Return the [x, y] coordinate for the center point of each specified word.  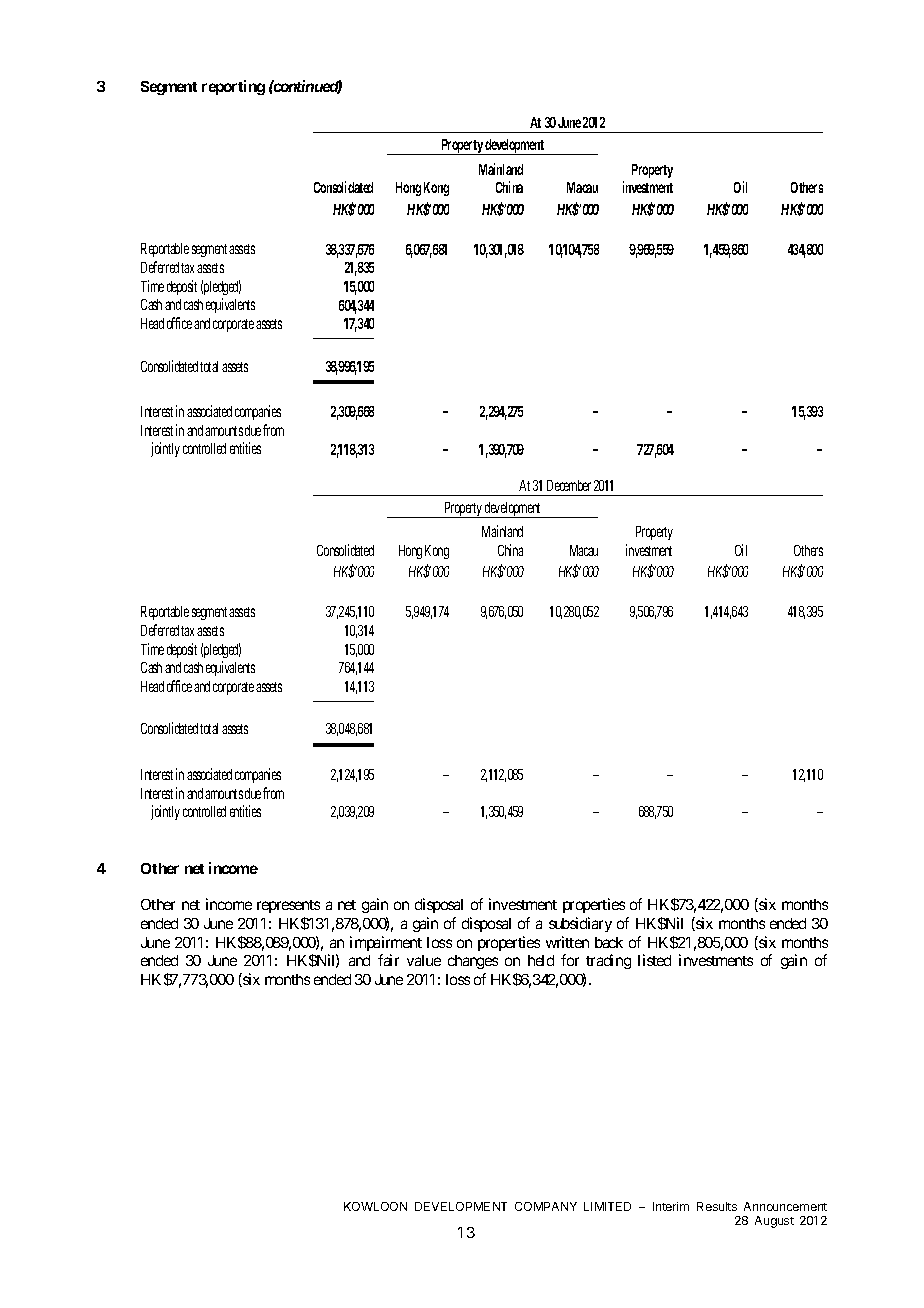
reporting [233, 87]
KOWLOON [375, 1206]
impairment [386, 943]
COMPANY [546, 1206]
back [609, 942]
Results [717, 1206]
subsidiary [580, 924]
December [569, 485]
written [567, 942]
